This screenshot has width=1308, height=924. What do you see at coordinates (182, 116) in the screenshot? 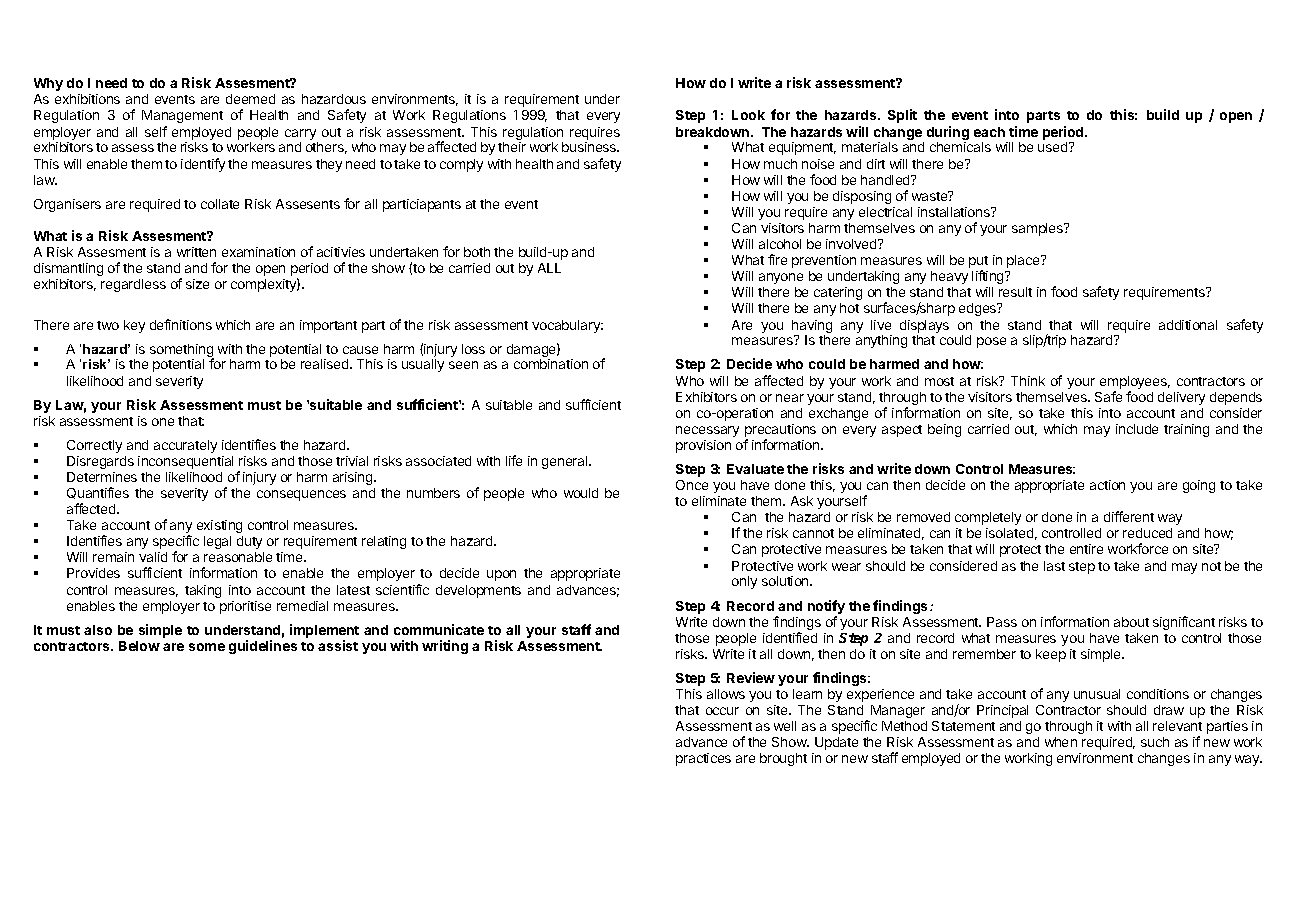
I see `Management` at bounding box center [182, 116].
